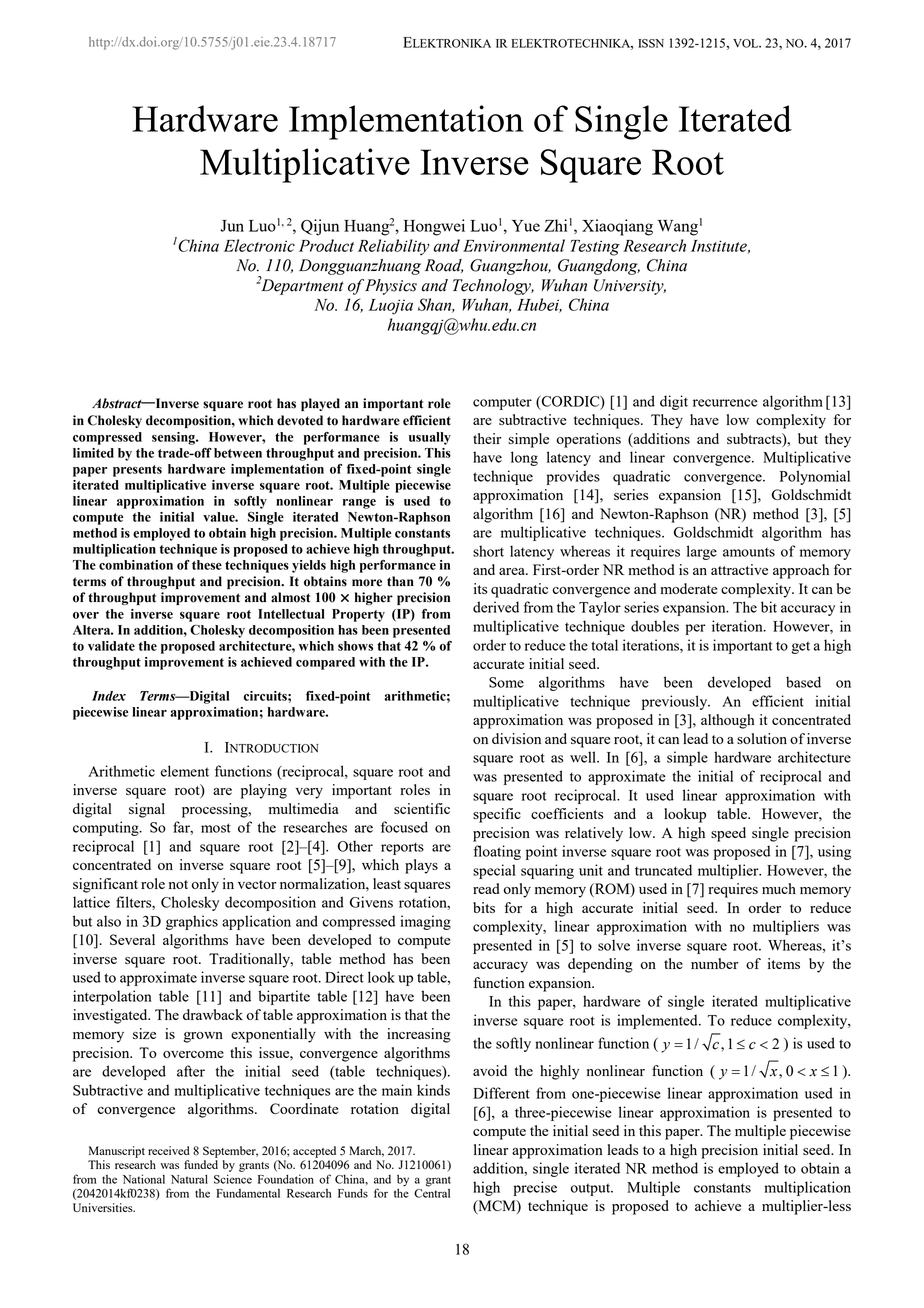 The image size is (924, 1308). I want to click on derived, so click(496, 607).
